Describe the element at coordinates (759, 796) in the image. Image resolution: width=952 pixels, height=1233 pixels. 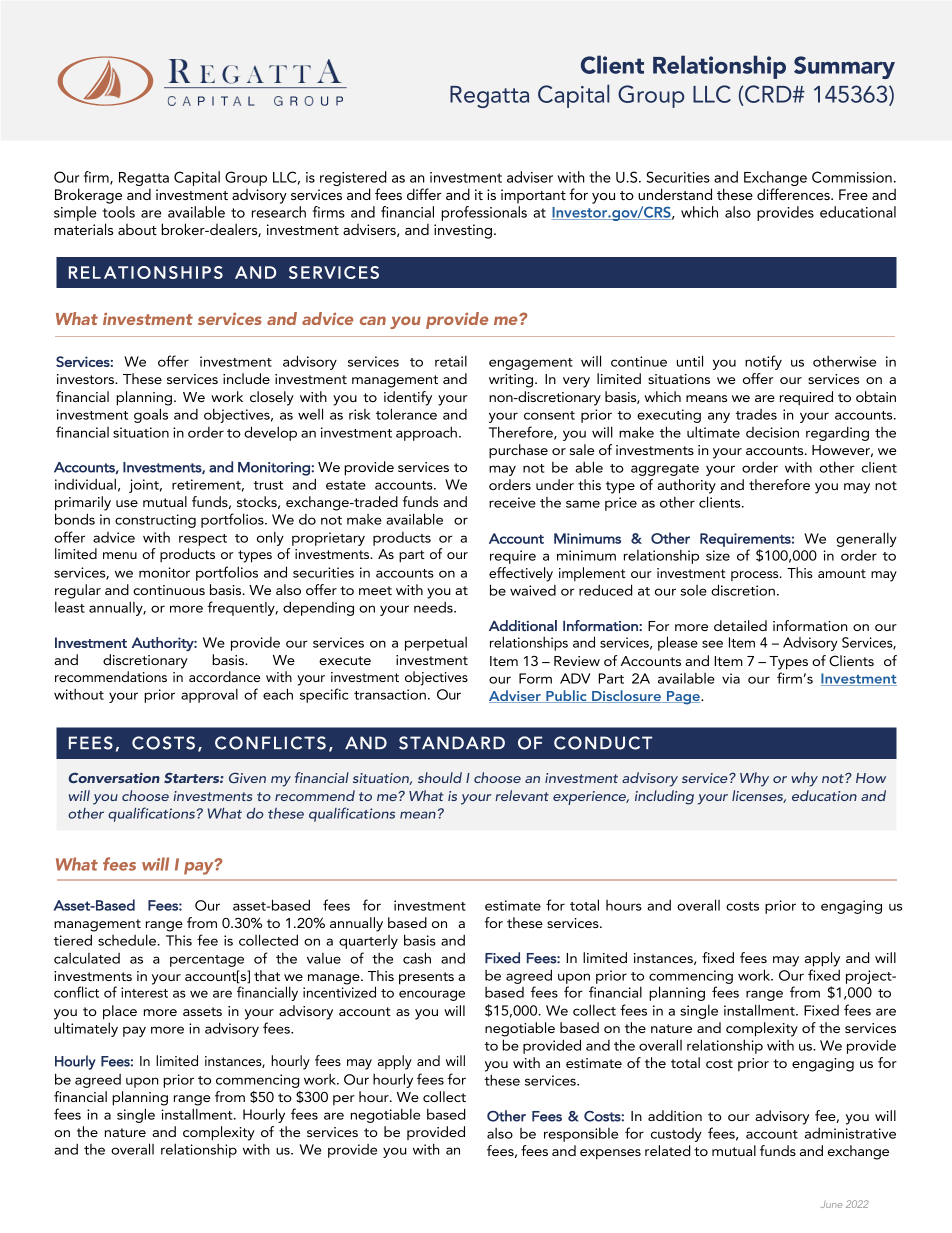
I see `licenses` at that location.
